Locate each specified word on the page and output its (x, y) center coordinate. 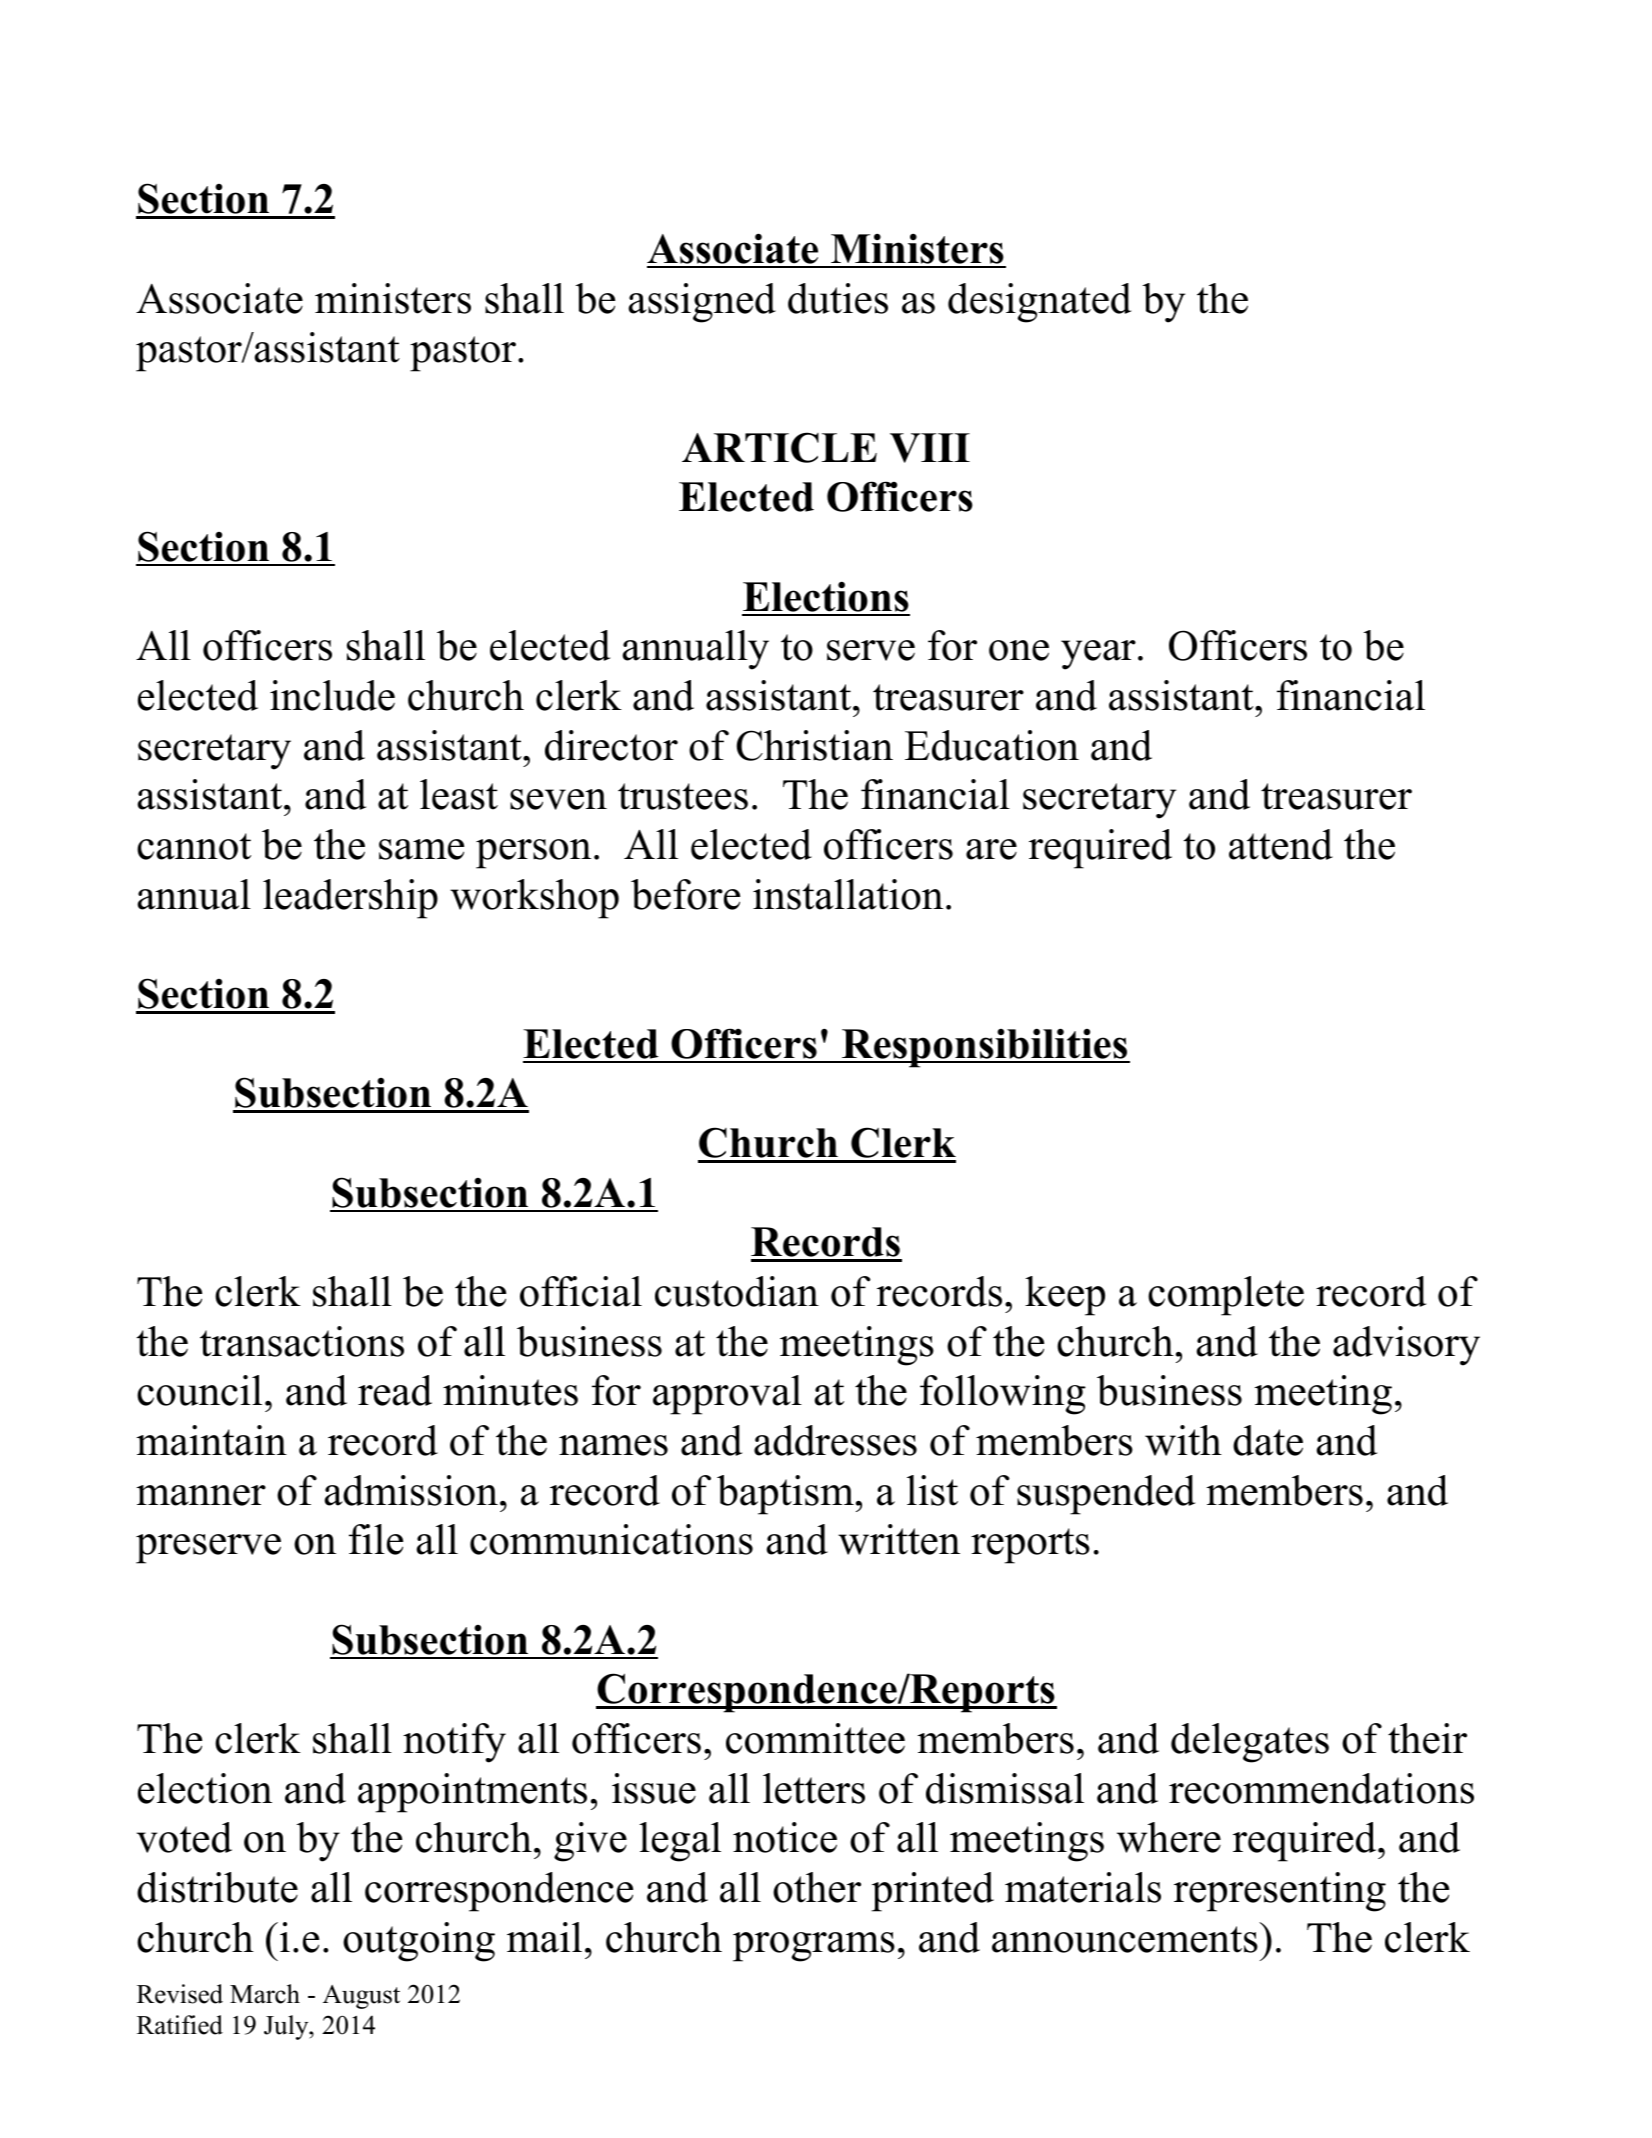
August (361, 1997)
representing (1280, 1892)
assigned (702, 303)
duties (838, 298)
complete (1226, 1296)
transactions (302, 1341)
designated (1039, 303)
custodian (737, 1291)
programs (814, 1947)
